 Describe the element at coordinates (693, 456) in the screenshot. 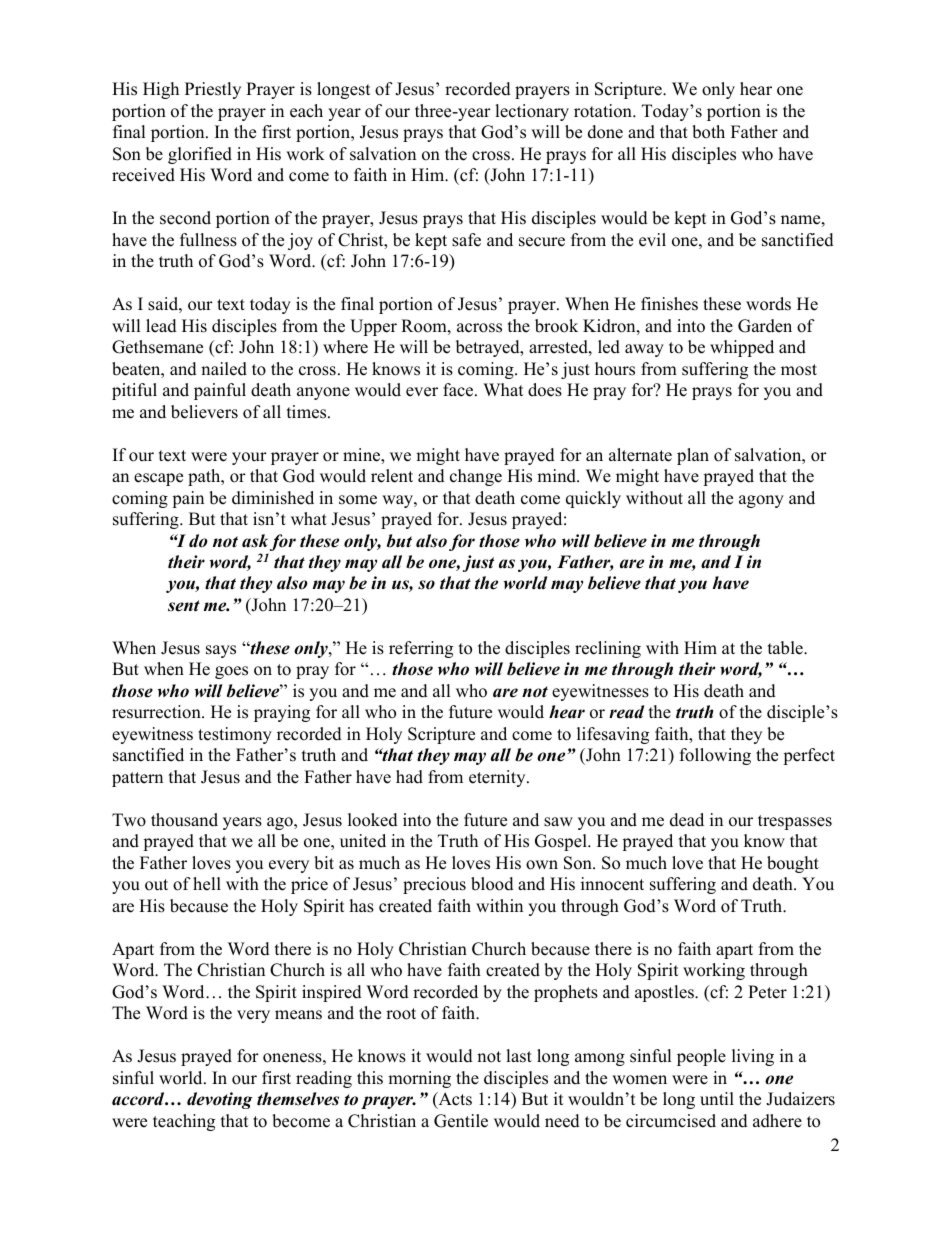

I see `plan` at that location.
